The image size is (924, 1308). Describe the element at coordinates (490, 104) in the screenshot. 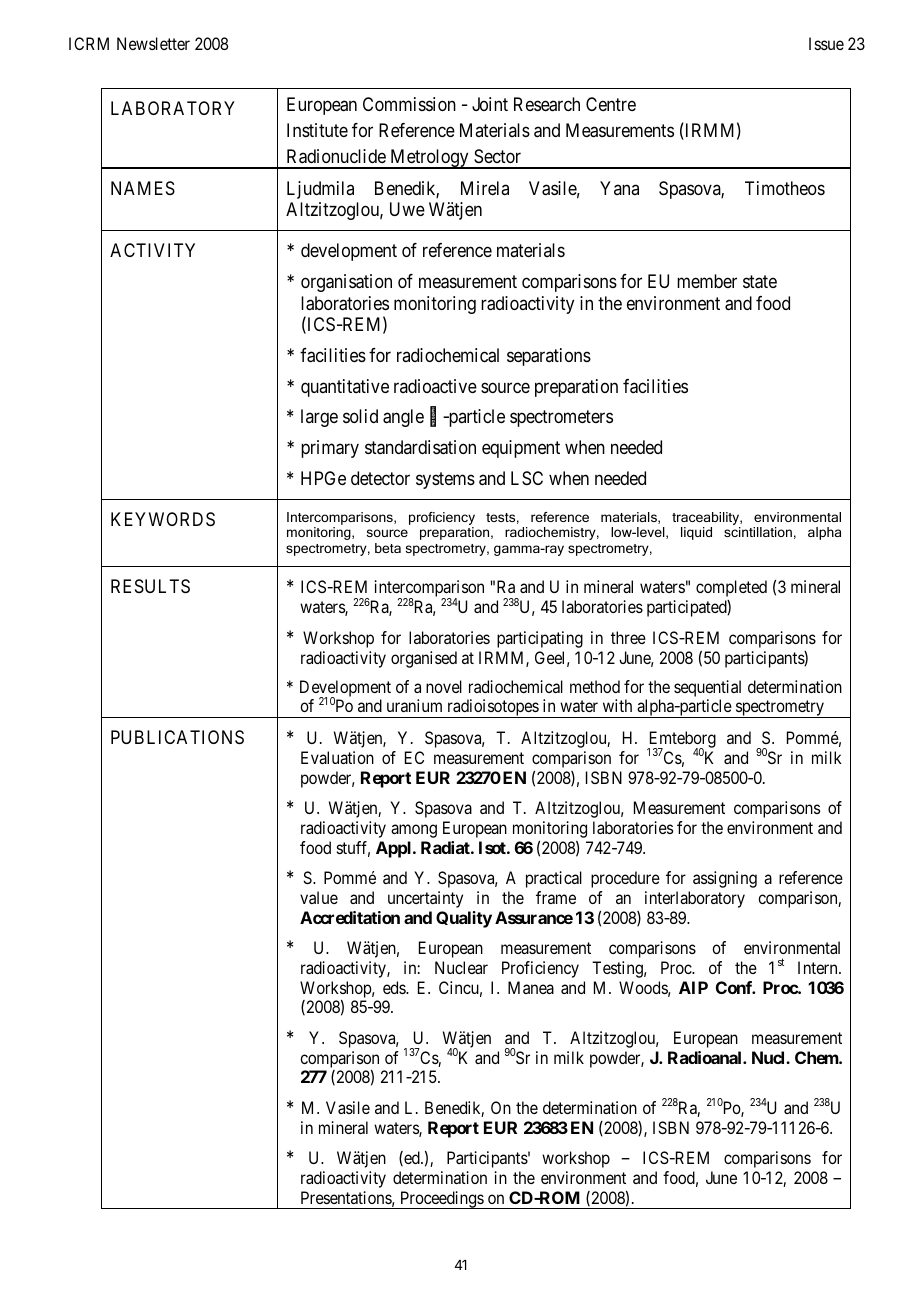

I see `Joint` at that location.
